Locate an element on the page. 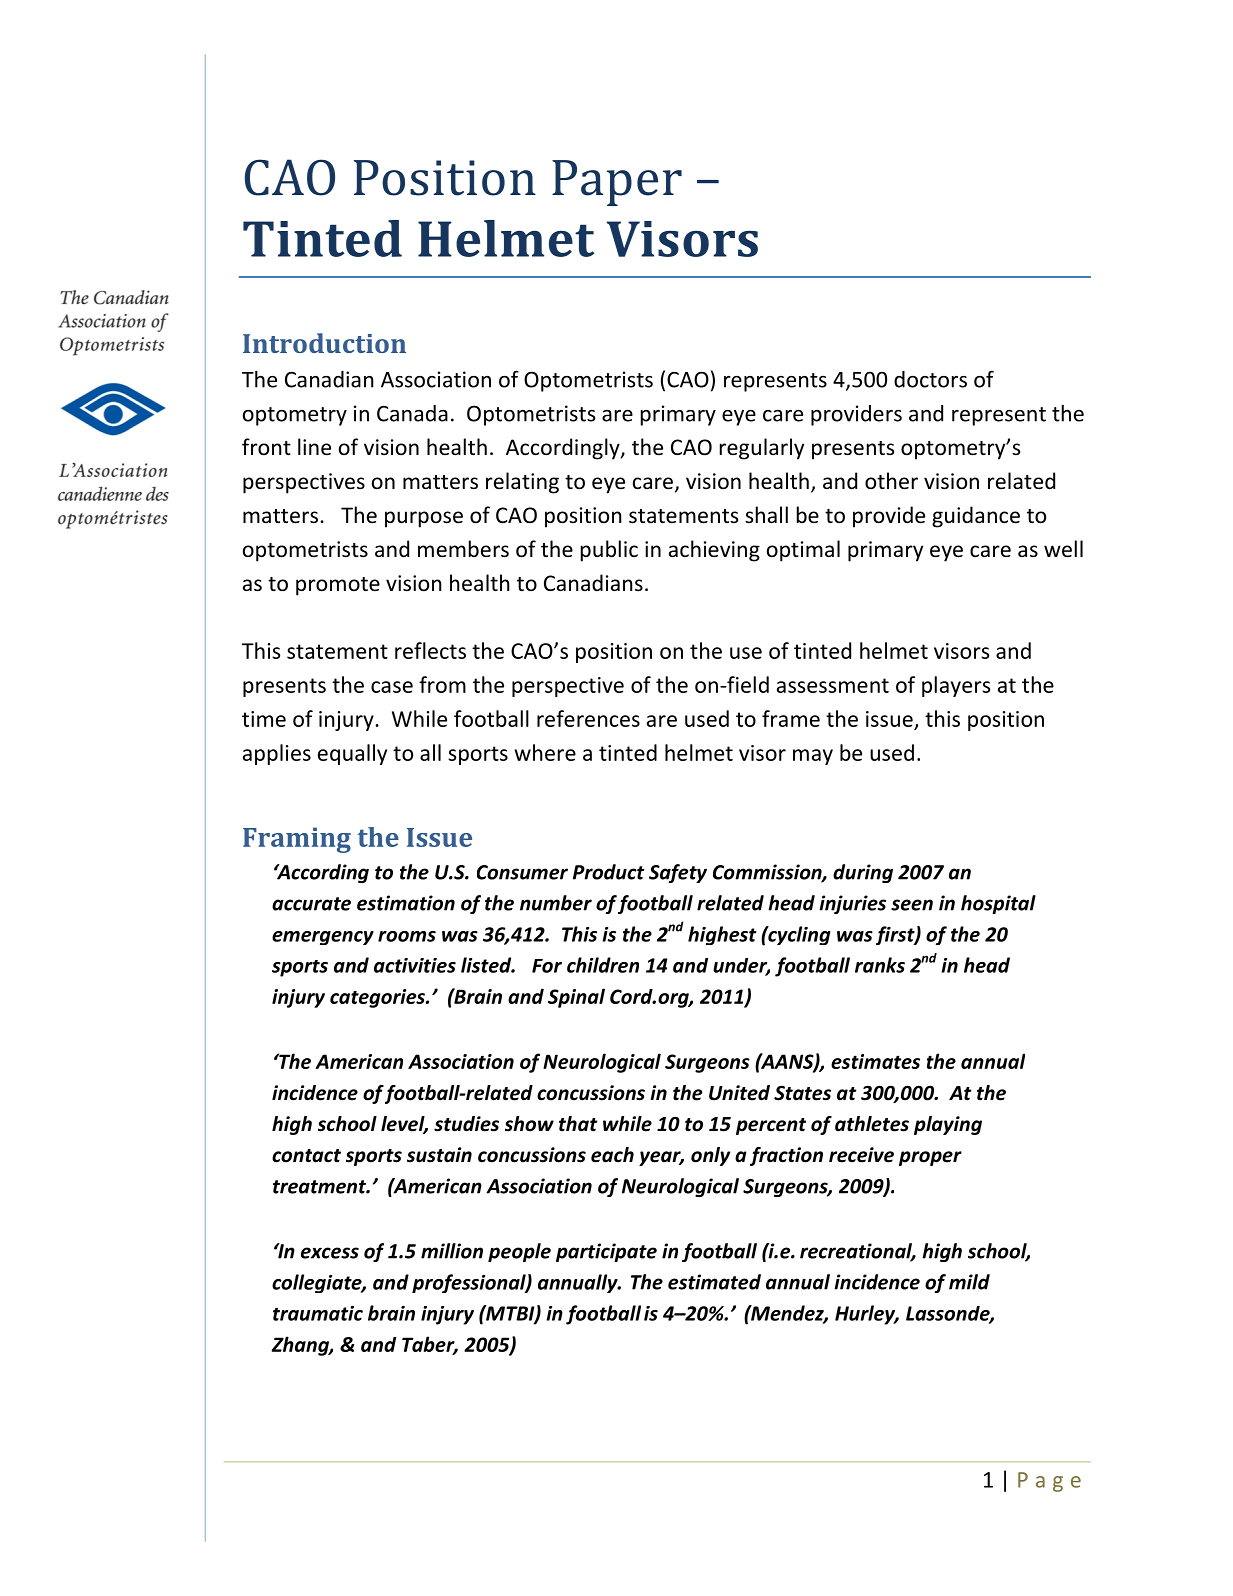  hospital is located at coordinates (998, 904).
